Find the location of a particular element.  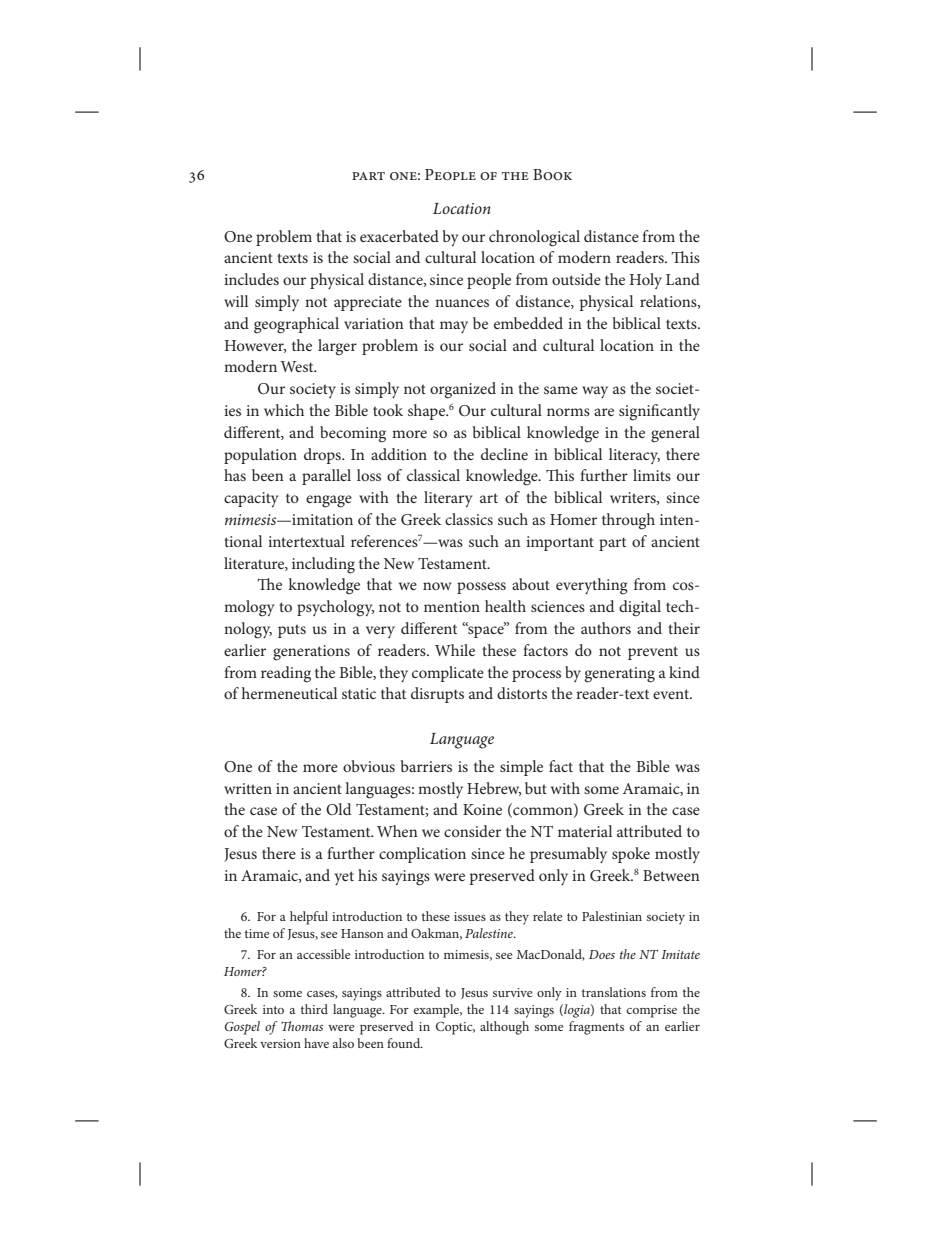

spoke is located at coordinates (631, 855).
